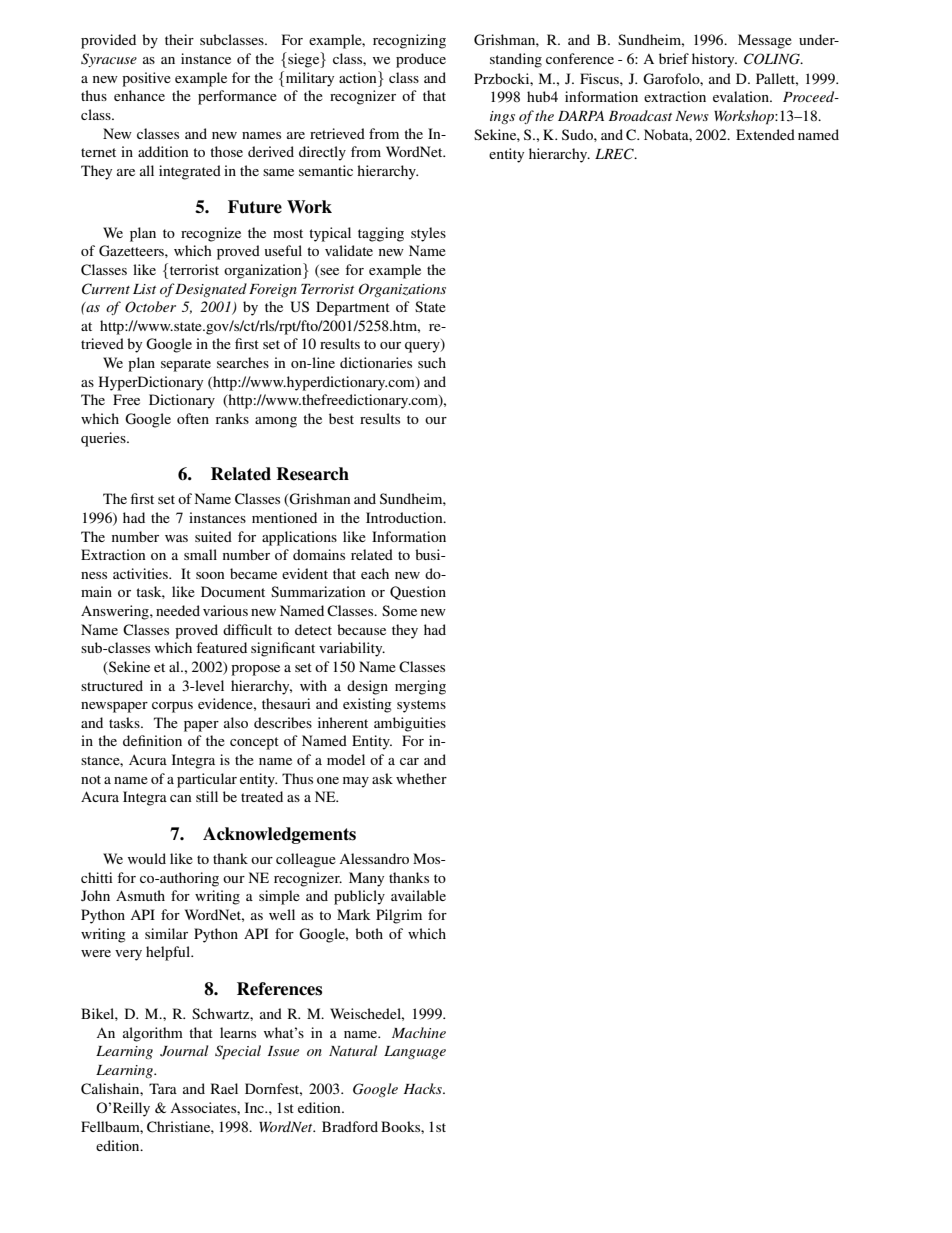 The height and width of the page is (1233, 952). Describe the element at coordinates (146, 79) in the page. I see `positive` at that location.
